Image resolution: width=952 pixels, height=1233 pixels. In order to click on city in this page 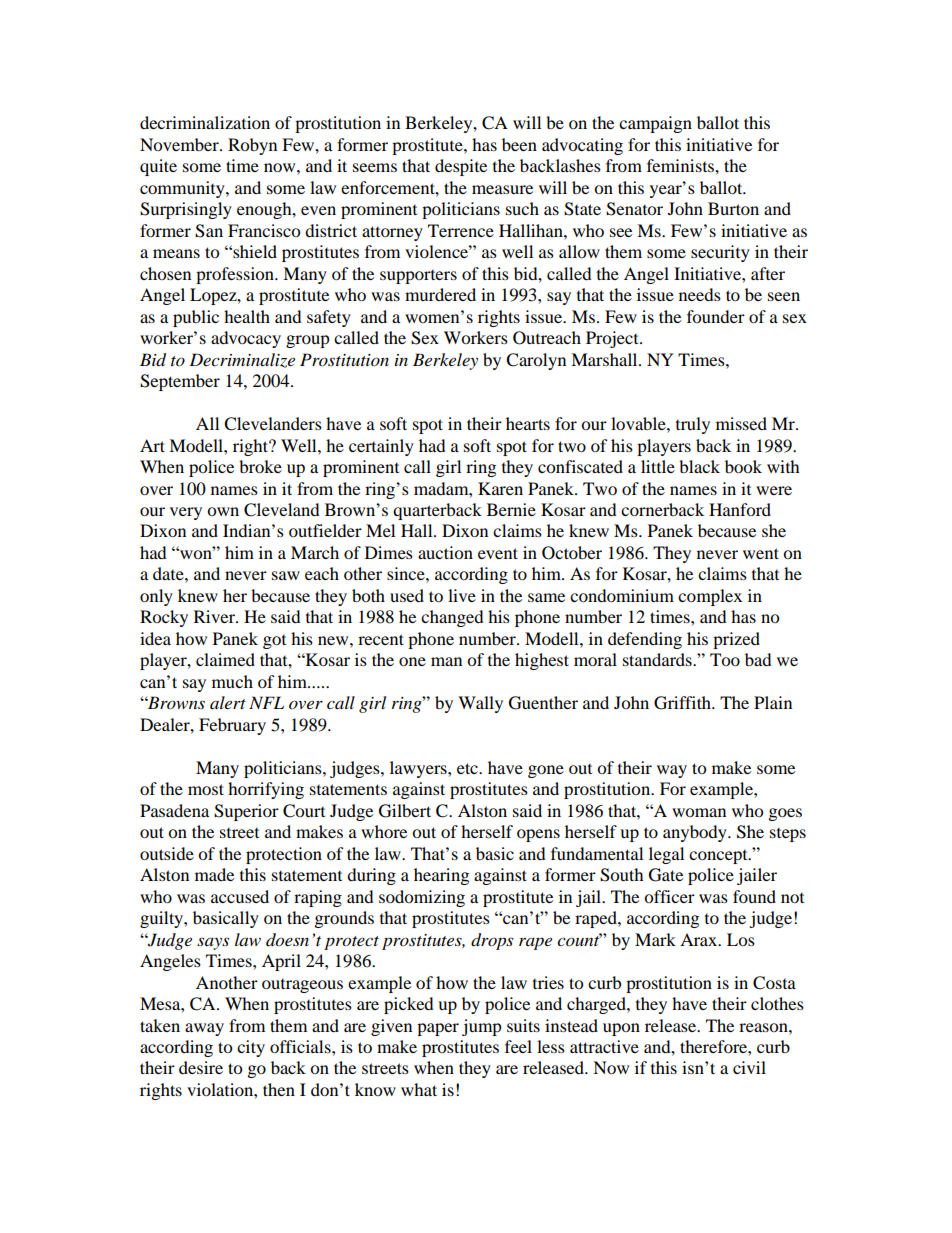, I will do `click(251, 1048)`.
